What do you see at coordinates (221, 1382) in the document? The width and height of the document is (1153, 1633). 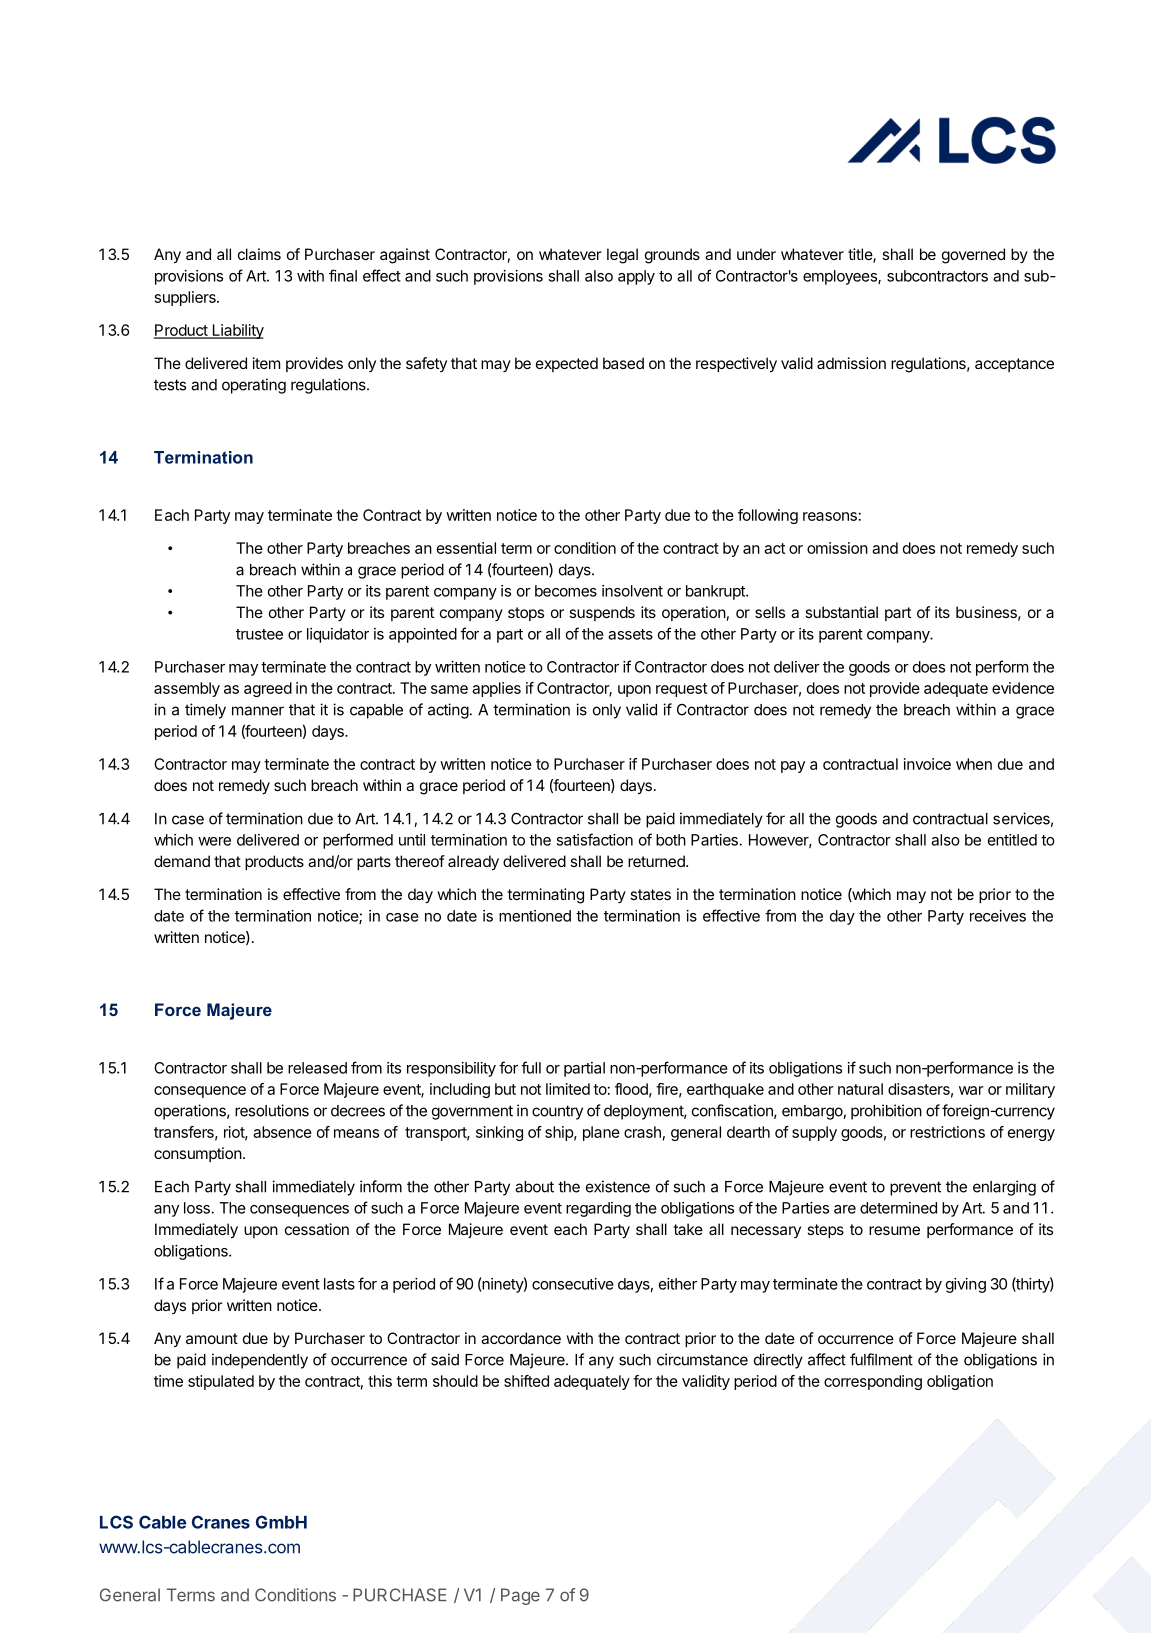 I see `stipulated` at bounding box center [221, 1382].
